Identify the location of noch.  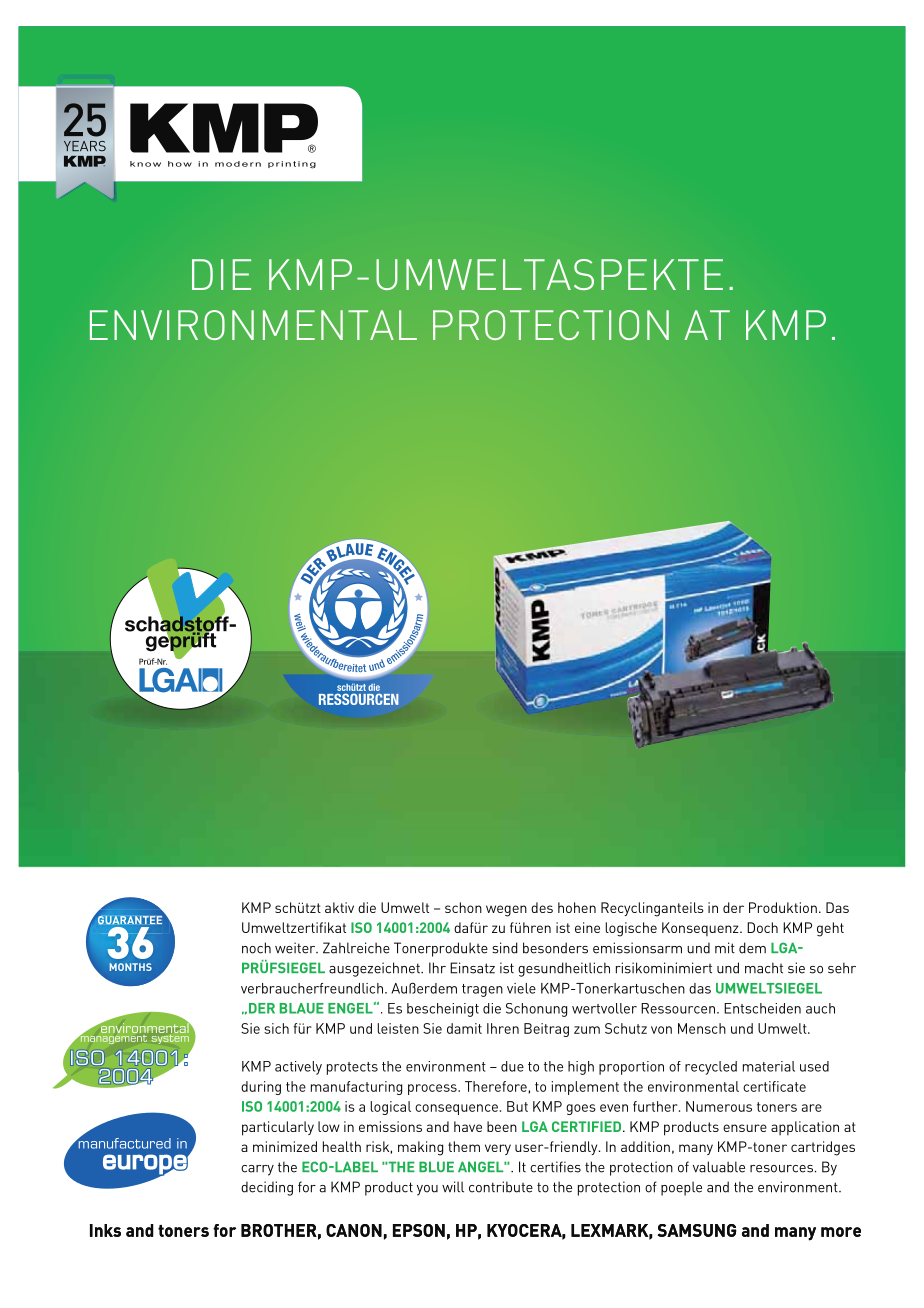
(256, 948).
